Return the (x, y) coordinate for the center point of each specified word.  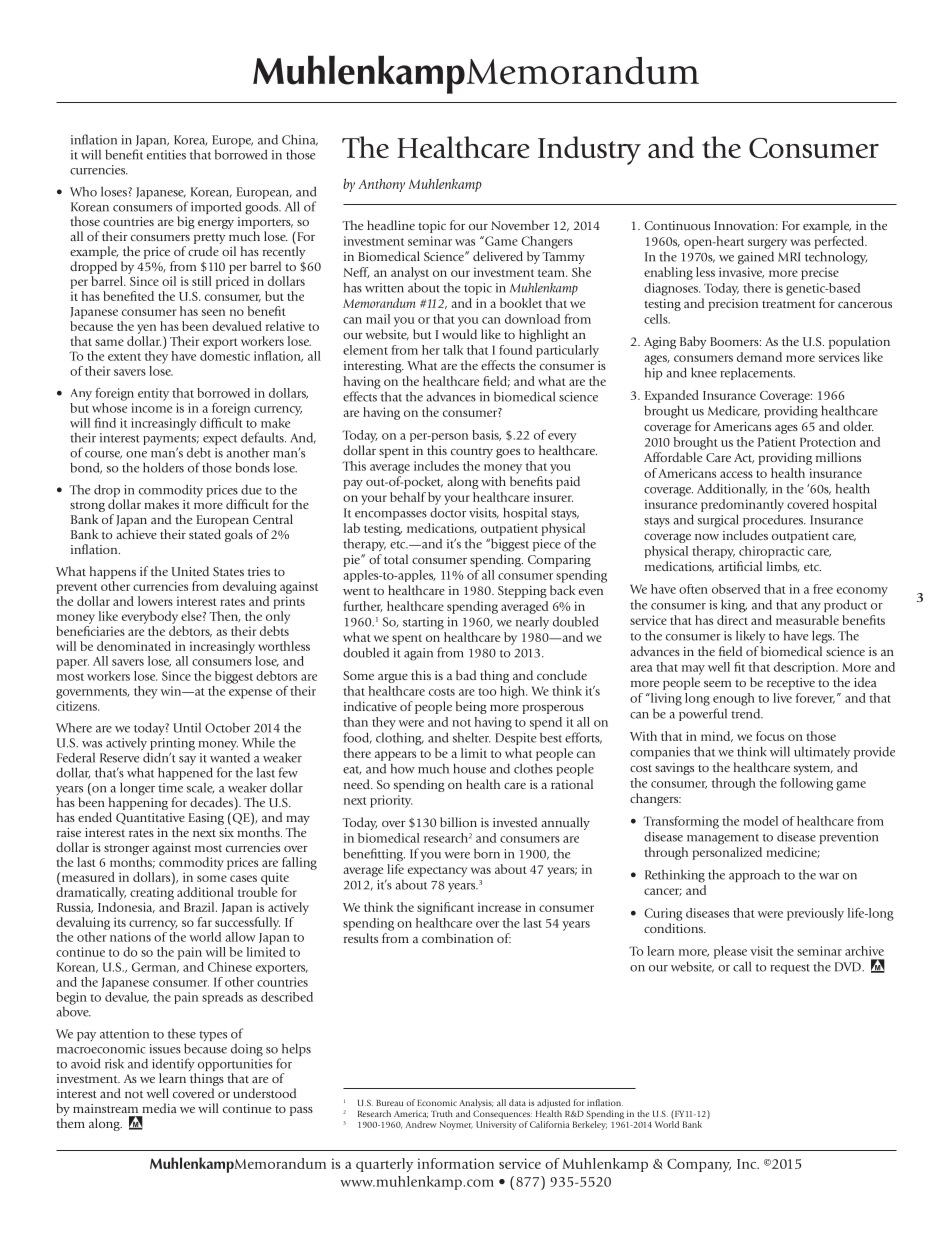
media (159, 1108)
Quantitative (150, 819)
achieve (136, 534)
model (760, 821)
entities (166, 155)
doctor (448, 513)
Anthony (381, 185)
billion (458, 822)
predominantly (742, 505)
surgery (767, 244)
